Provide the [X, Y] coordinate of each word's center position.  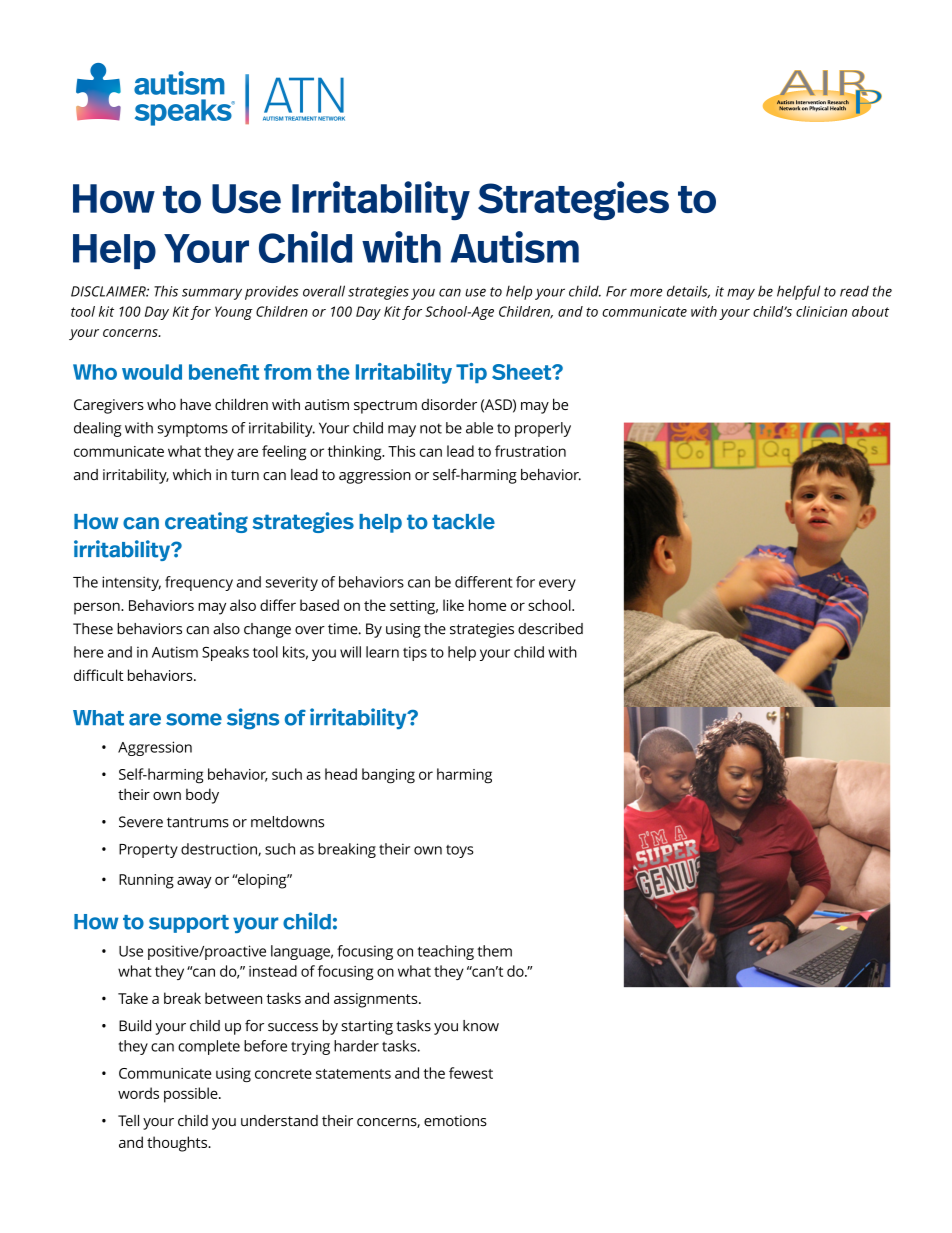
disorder [449, 404]
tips [415, 653]
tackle [463, 522]
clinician [821, 311]
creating [206, 522]
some [194, 719]
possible [192, 1095]
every [557, 585]
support [189, 924]
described [550, 629]
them [494, 951]
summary [212, 294]
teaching [446, 952]
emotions [455, 1121]
